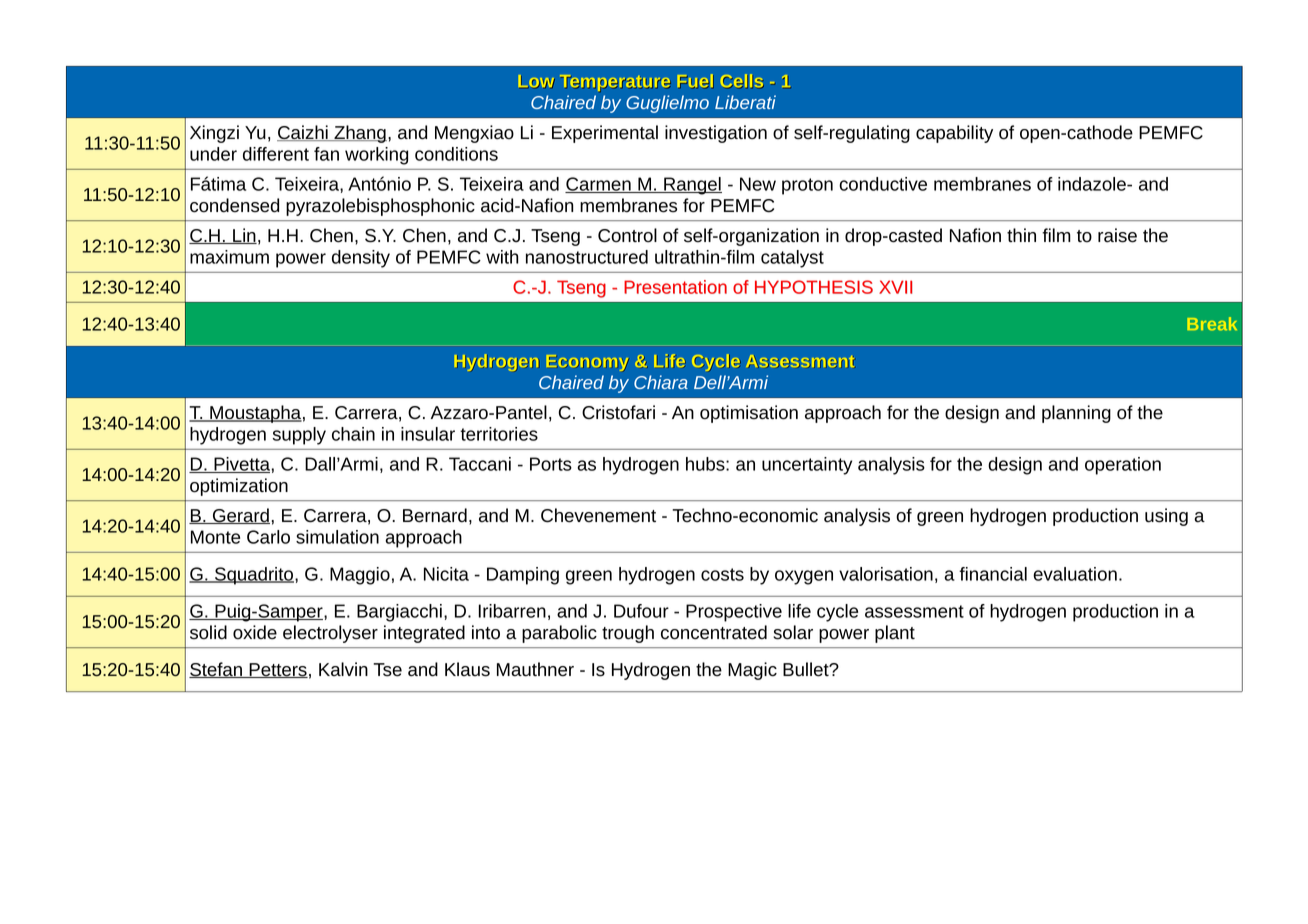 The image size is (1308, 924). Describe the element at coordinates (749, 414) in the screenshot. I see `optimisation` at that location.
